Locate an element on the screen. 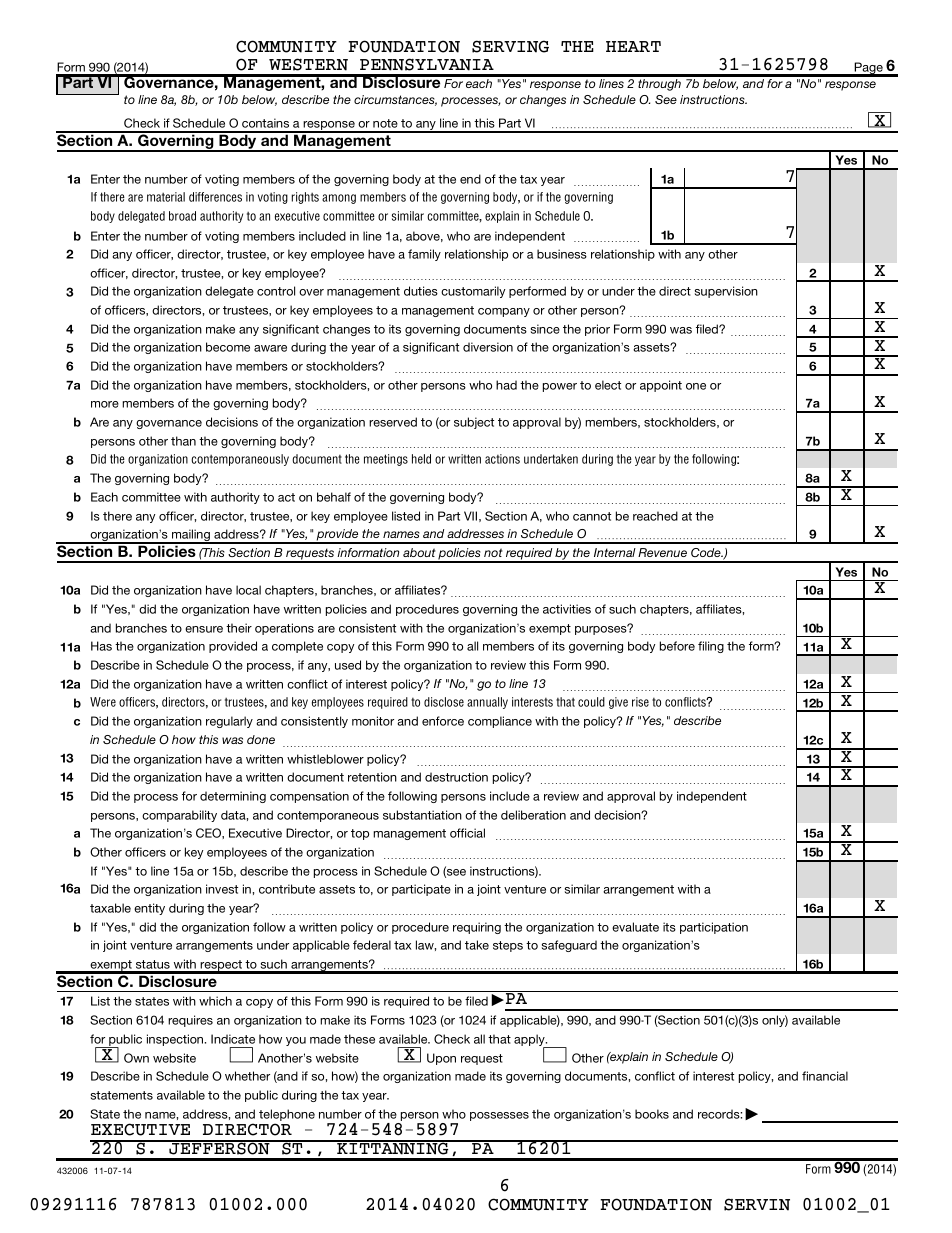 The image size is (952, 1233). about is located at coordinates (419, 552).
